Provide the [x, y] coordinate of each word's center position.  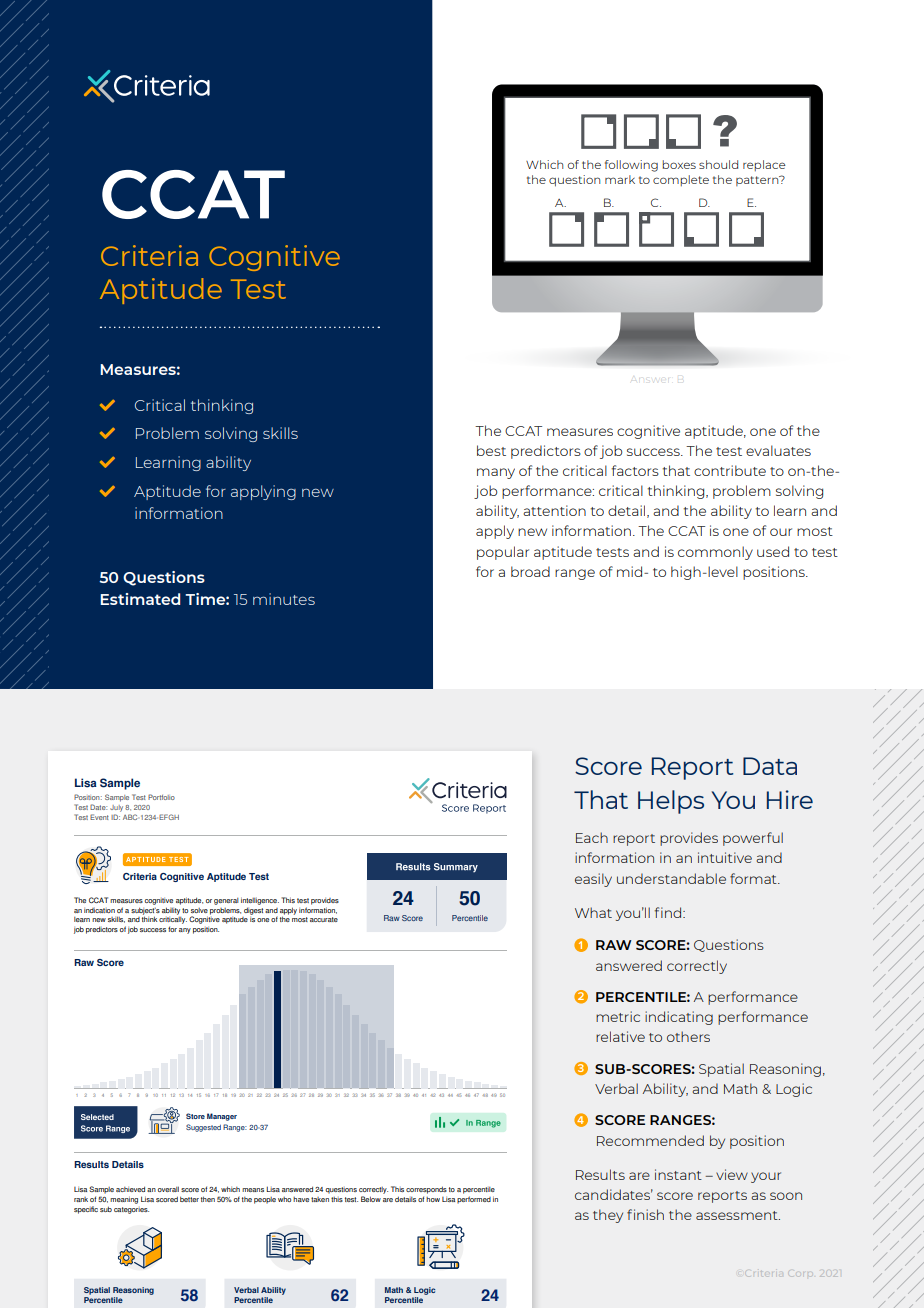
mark [620, 179]
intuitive [725, 857]
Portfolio [161, 797]
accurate [324, 919]
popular [503, 553]
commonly [715, 553]
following [631, 166]
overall [168, 1189]
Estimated [140, 599]
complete [681, 180]
